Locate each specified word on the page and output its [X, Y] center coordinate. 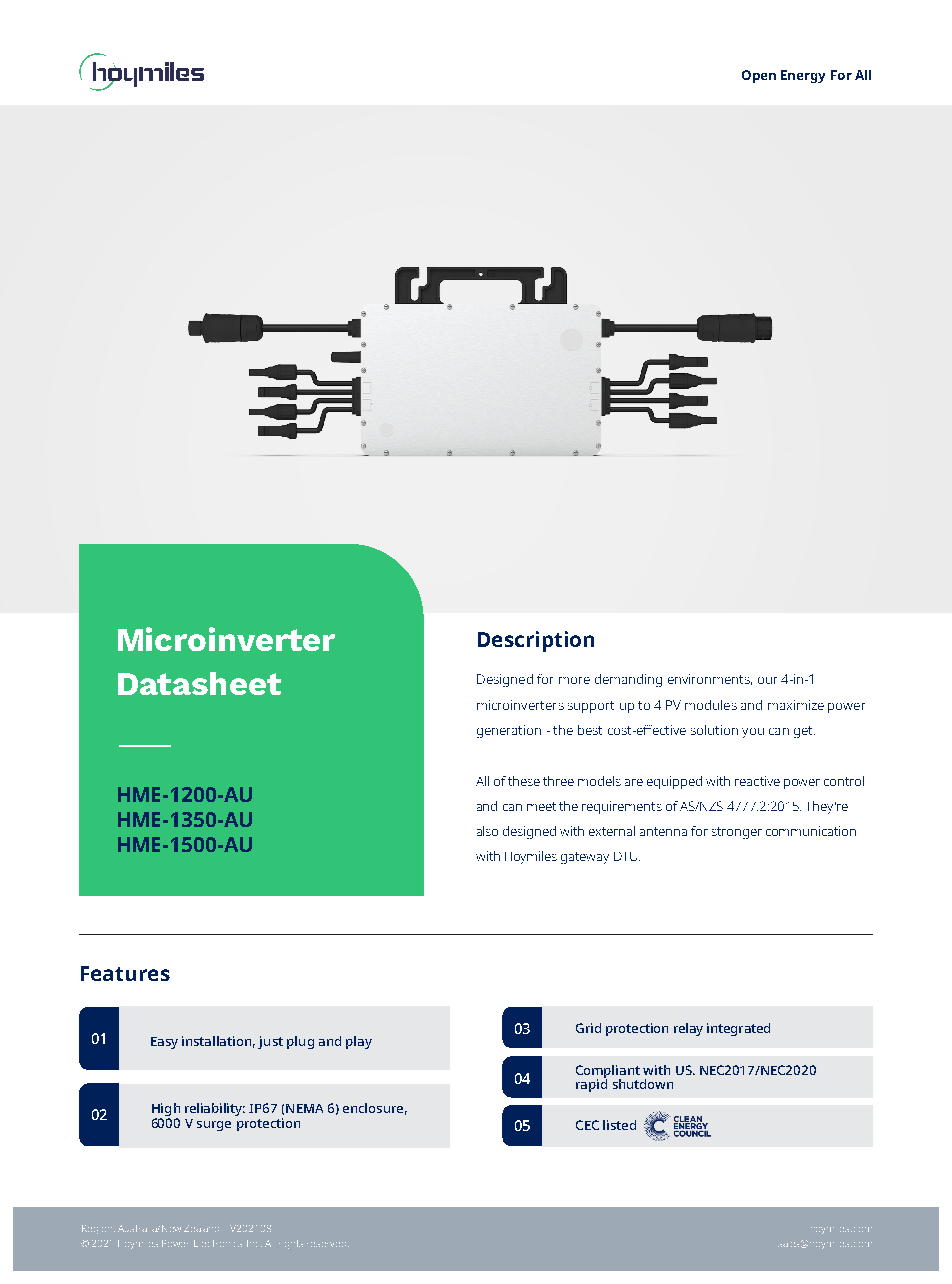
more [574, 680]
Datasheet [199, 683]
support [591, 707]
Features [125, 973]
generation [509, 731]
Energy [803, 76]
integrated [738, 1029]
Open [759, 76]
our [767, 680]
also [487, 831]
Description [536, 641]
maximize [796, 705]
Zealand [201, 1228]
